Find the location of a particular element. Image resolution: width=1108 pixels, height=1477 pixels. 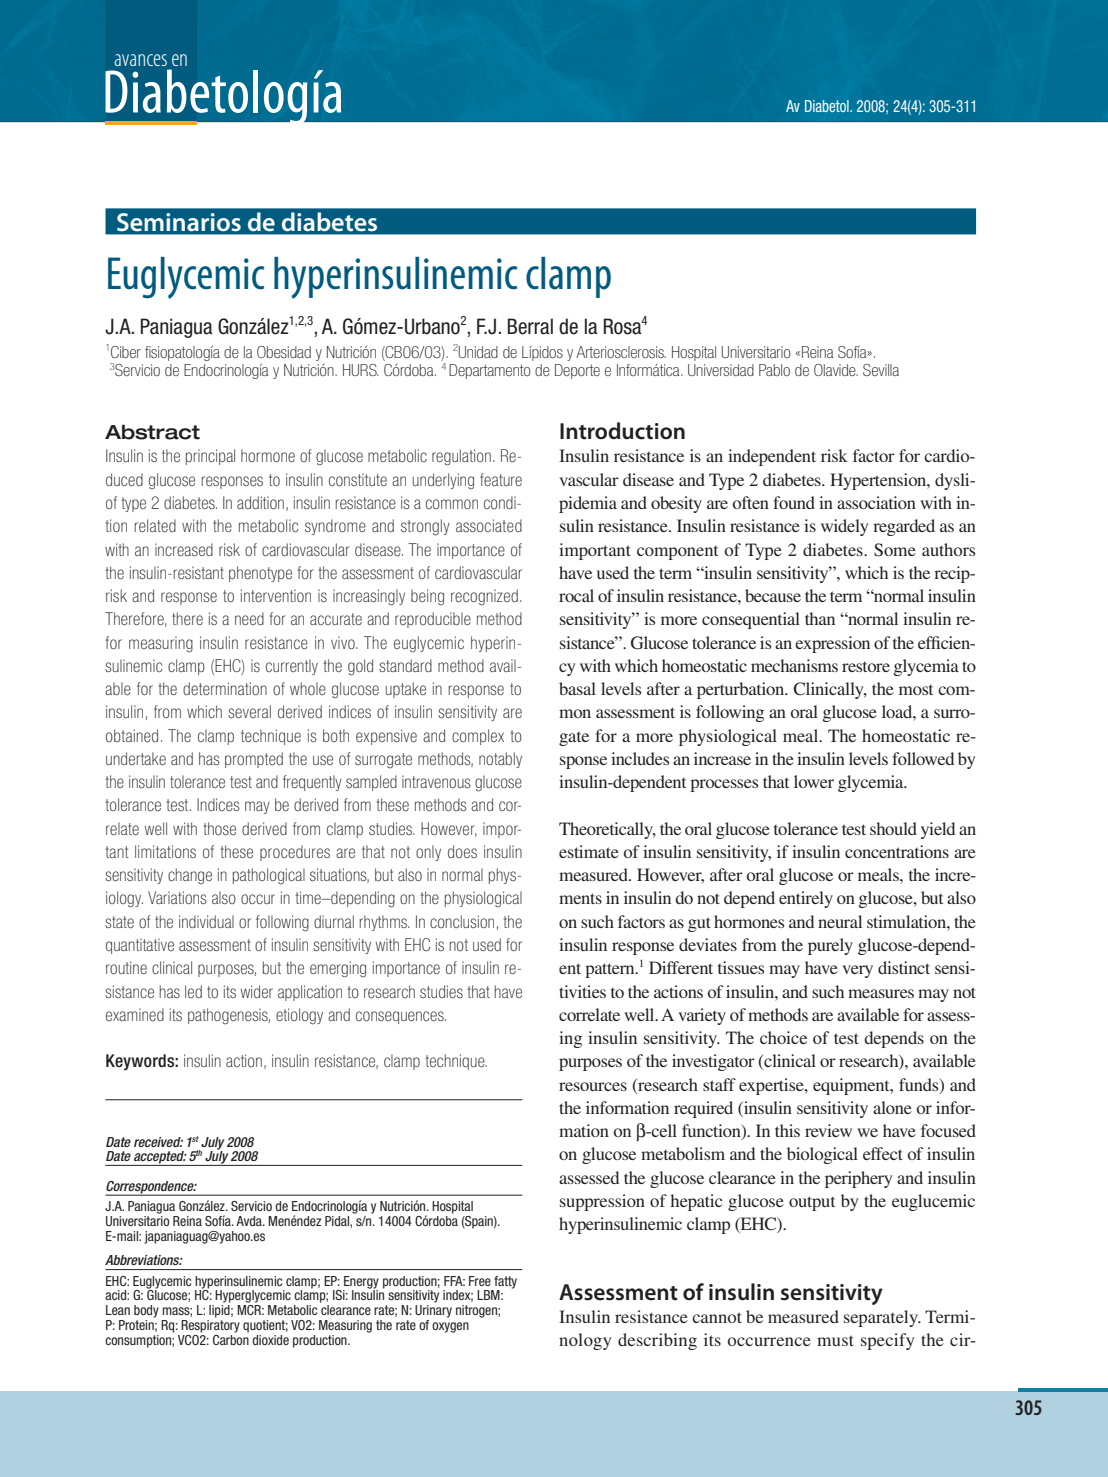

Olavide is located at coordinates (836, 370).
